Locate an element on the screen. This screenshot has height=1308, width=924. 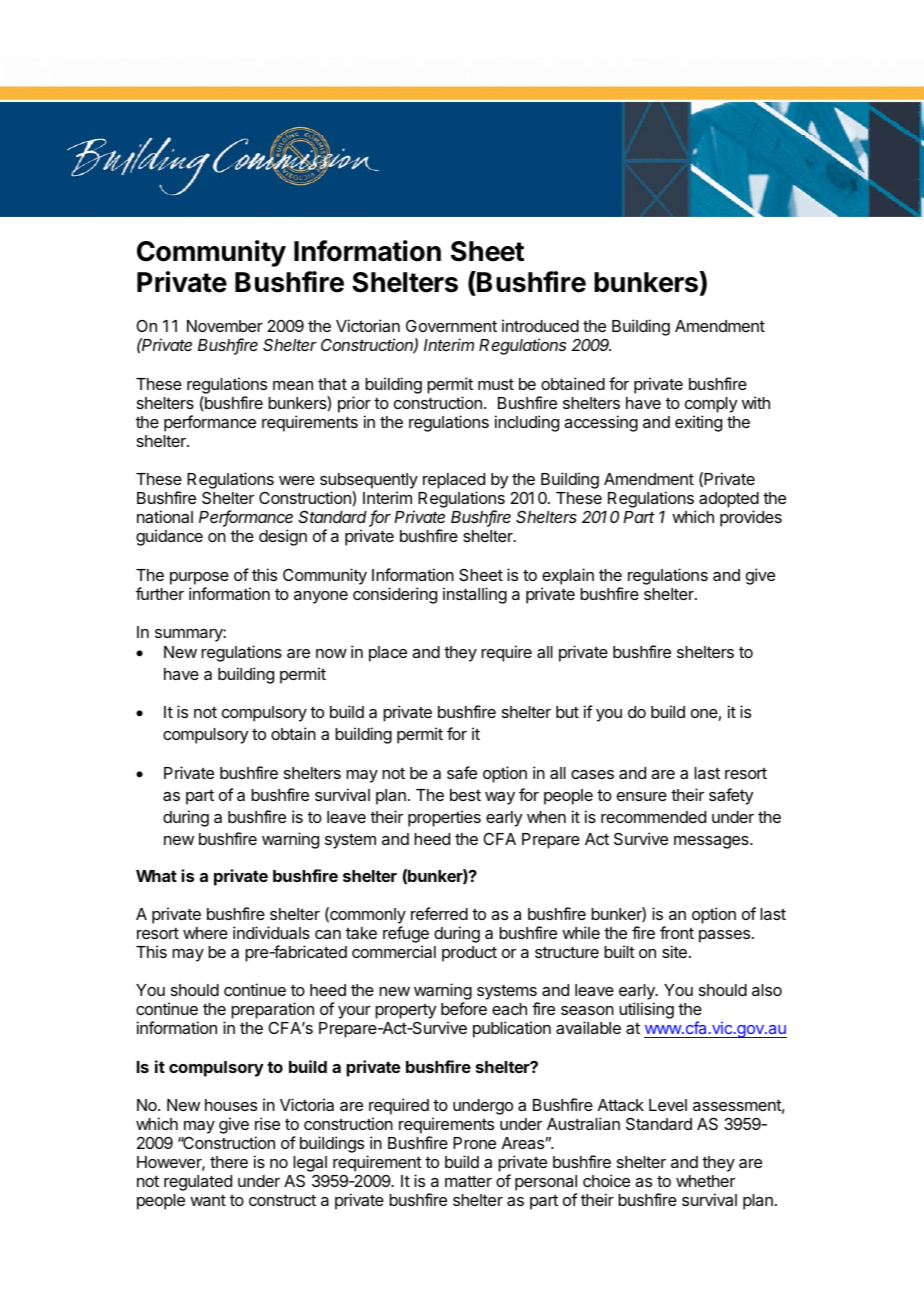
whether is located at coordinates (705, 1181).
